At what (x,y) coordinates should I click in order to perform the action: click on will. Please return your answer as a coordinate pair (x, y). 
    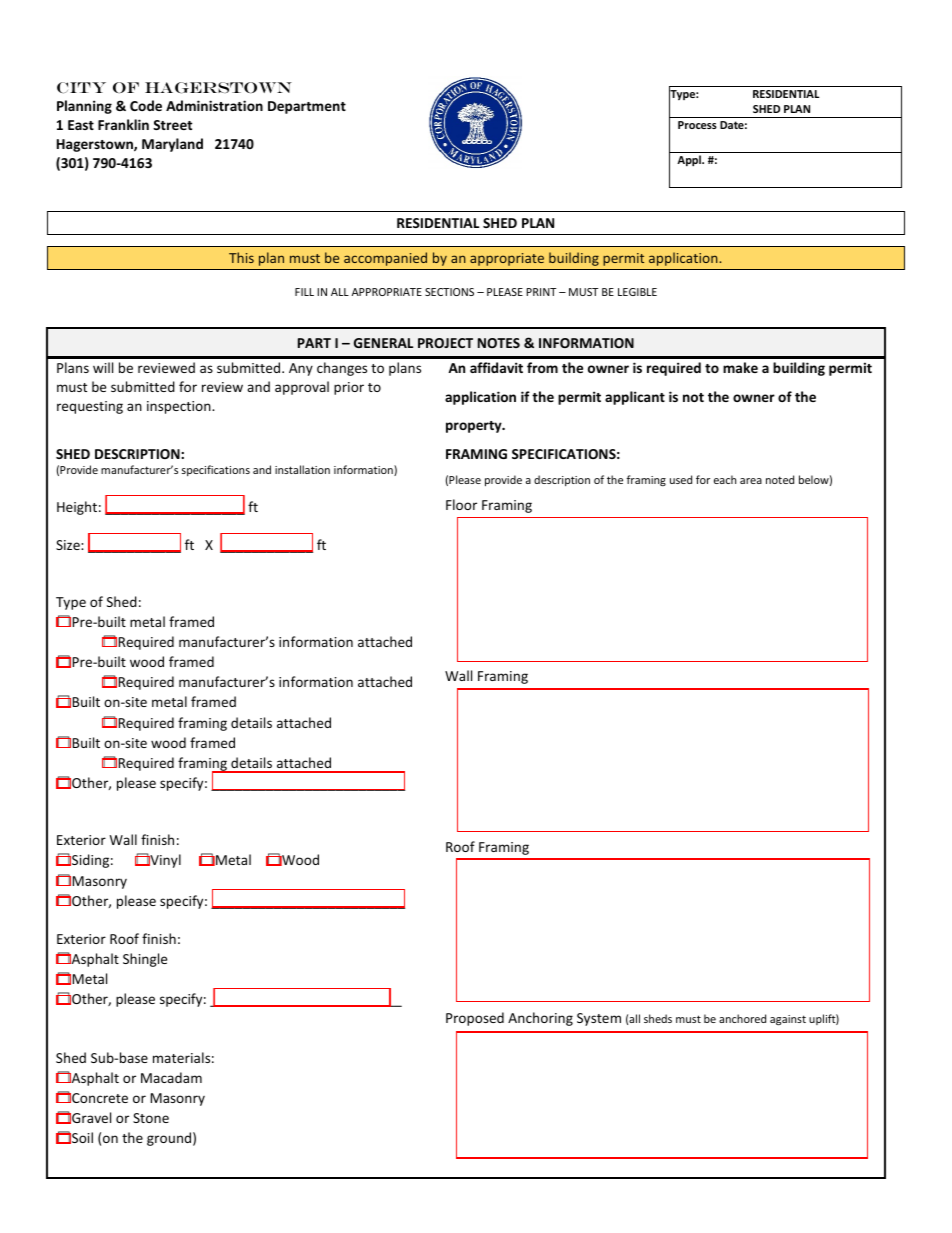
    Looking at the image, I should click on (103, 367).
